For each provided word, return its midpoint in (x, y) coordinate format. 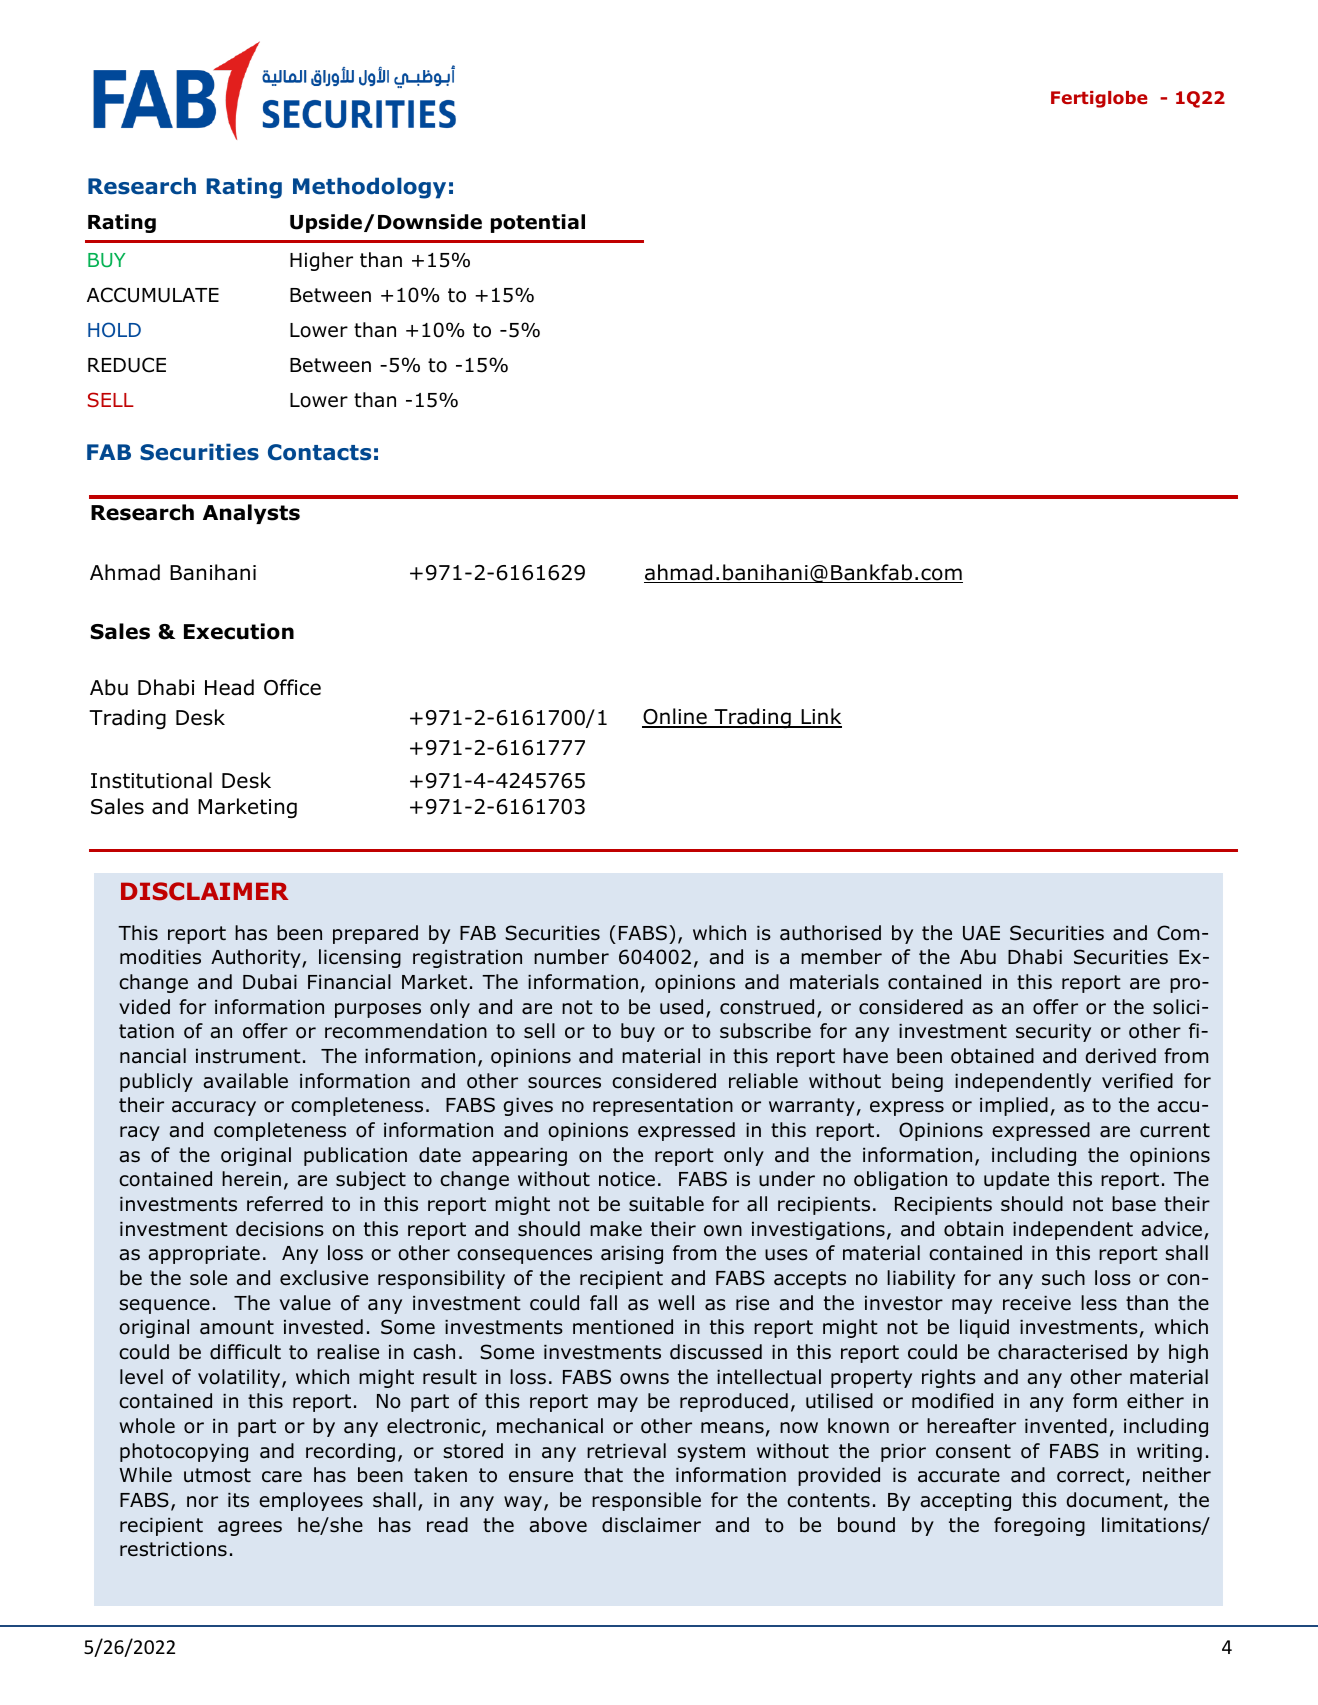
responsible (646, 1501)
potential (538, 223)
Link (820, 717)
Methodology (369, 188)
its (238, 1500)
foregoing (1039, 1526)
